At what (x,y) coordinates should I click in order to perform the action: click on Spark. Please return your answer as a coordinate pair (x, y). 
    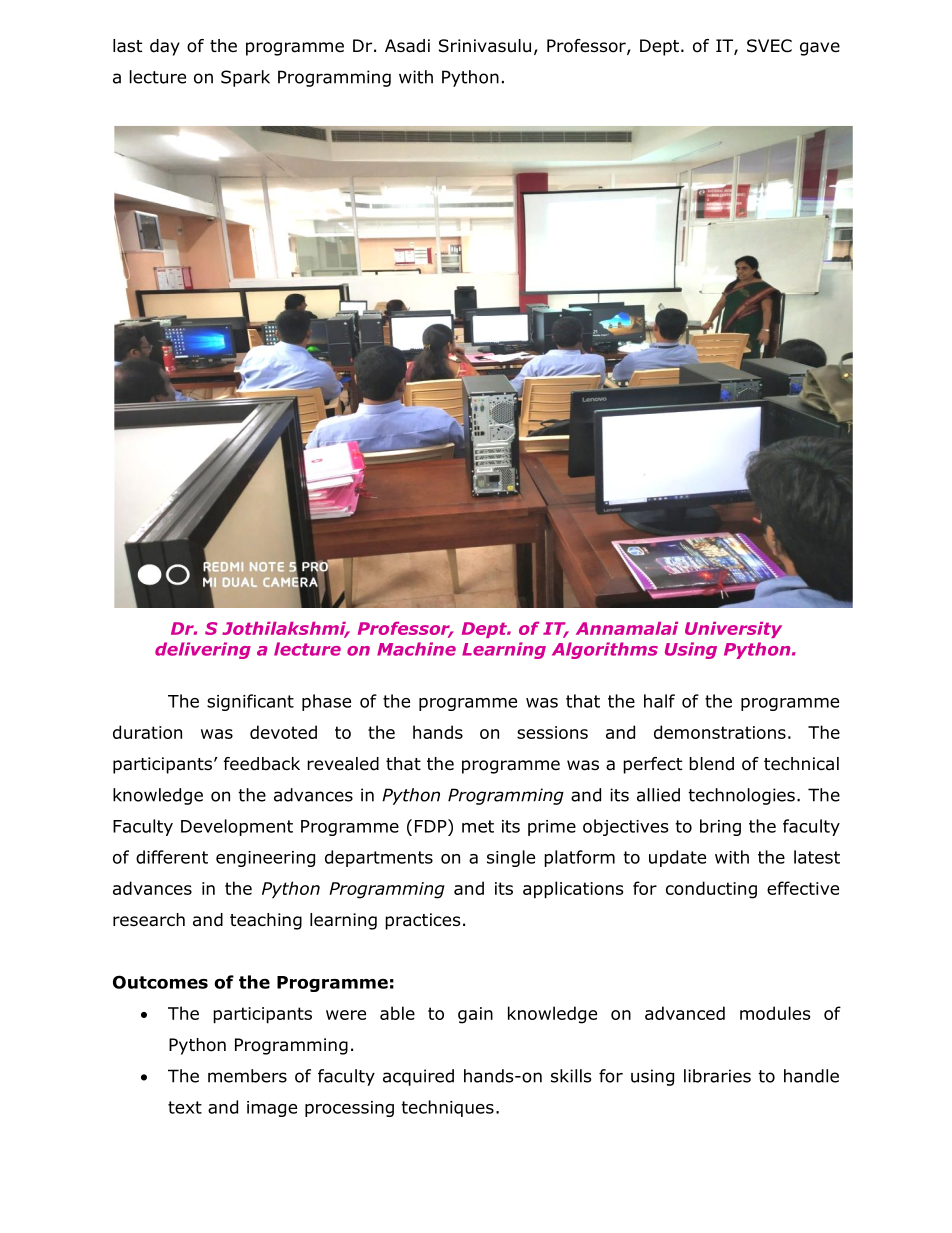
    Looking at the image, I should click on (245, 78).
